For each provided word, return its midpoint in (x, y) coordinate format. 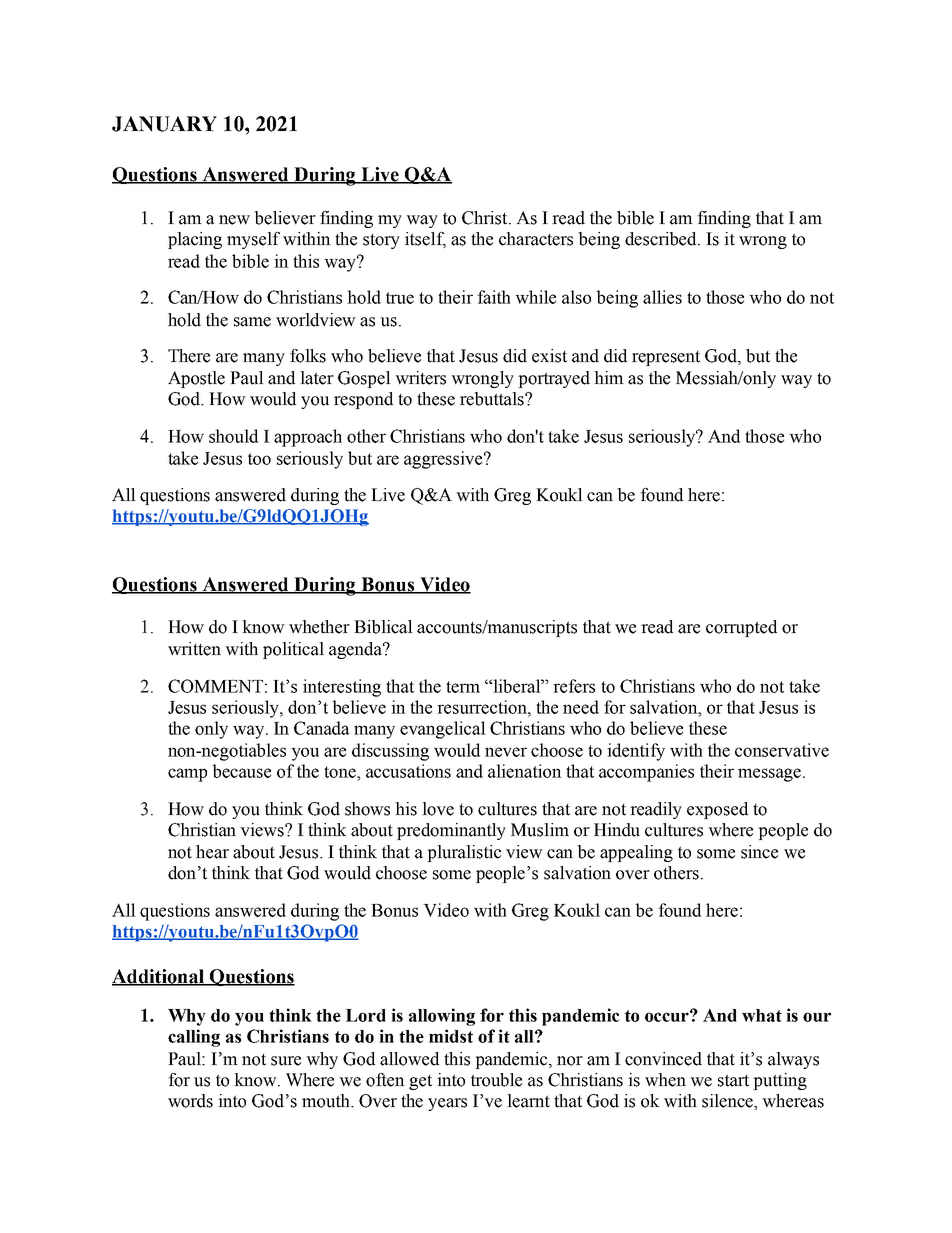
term (463, 687)
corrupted (741, 628)
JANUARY (164, 124)
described (662, 239)
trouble (496, 1080)
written (194, 649)
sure (286, 1061)
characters (536, 239)
